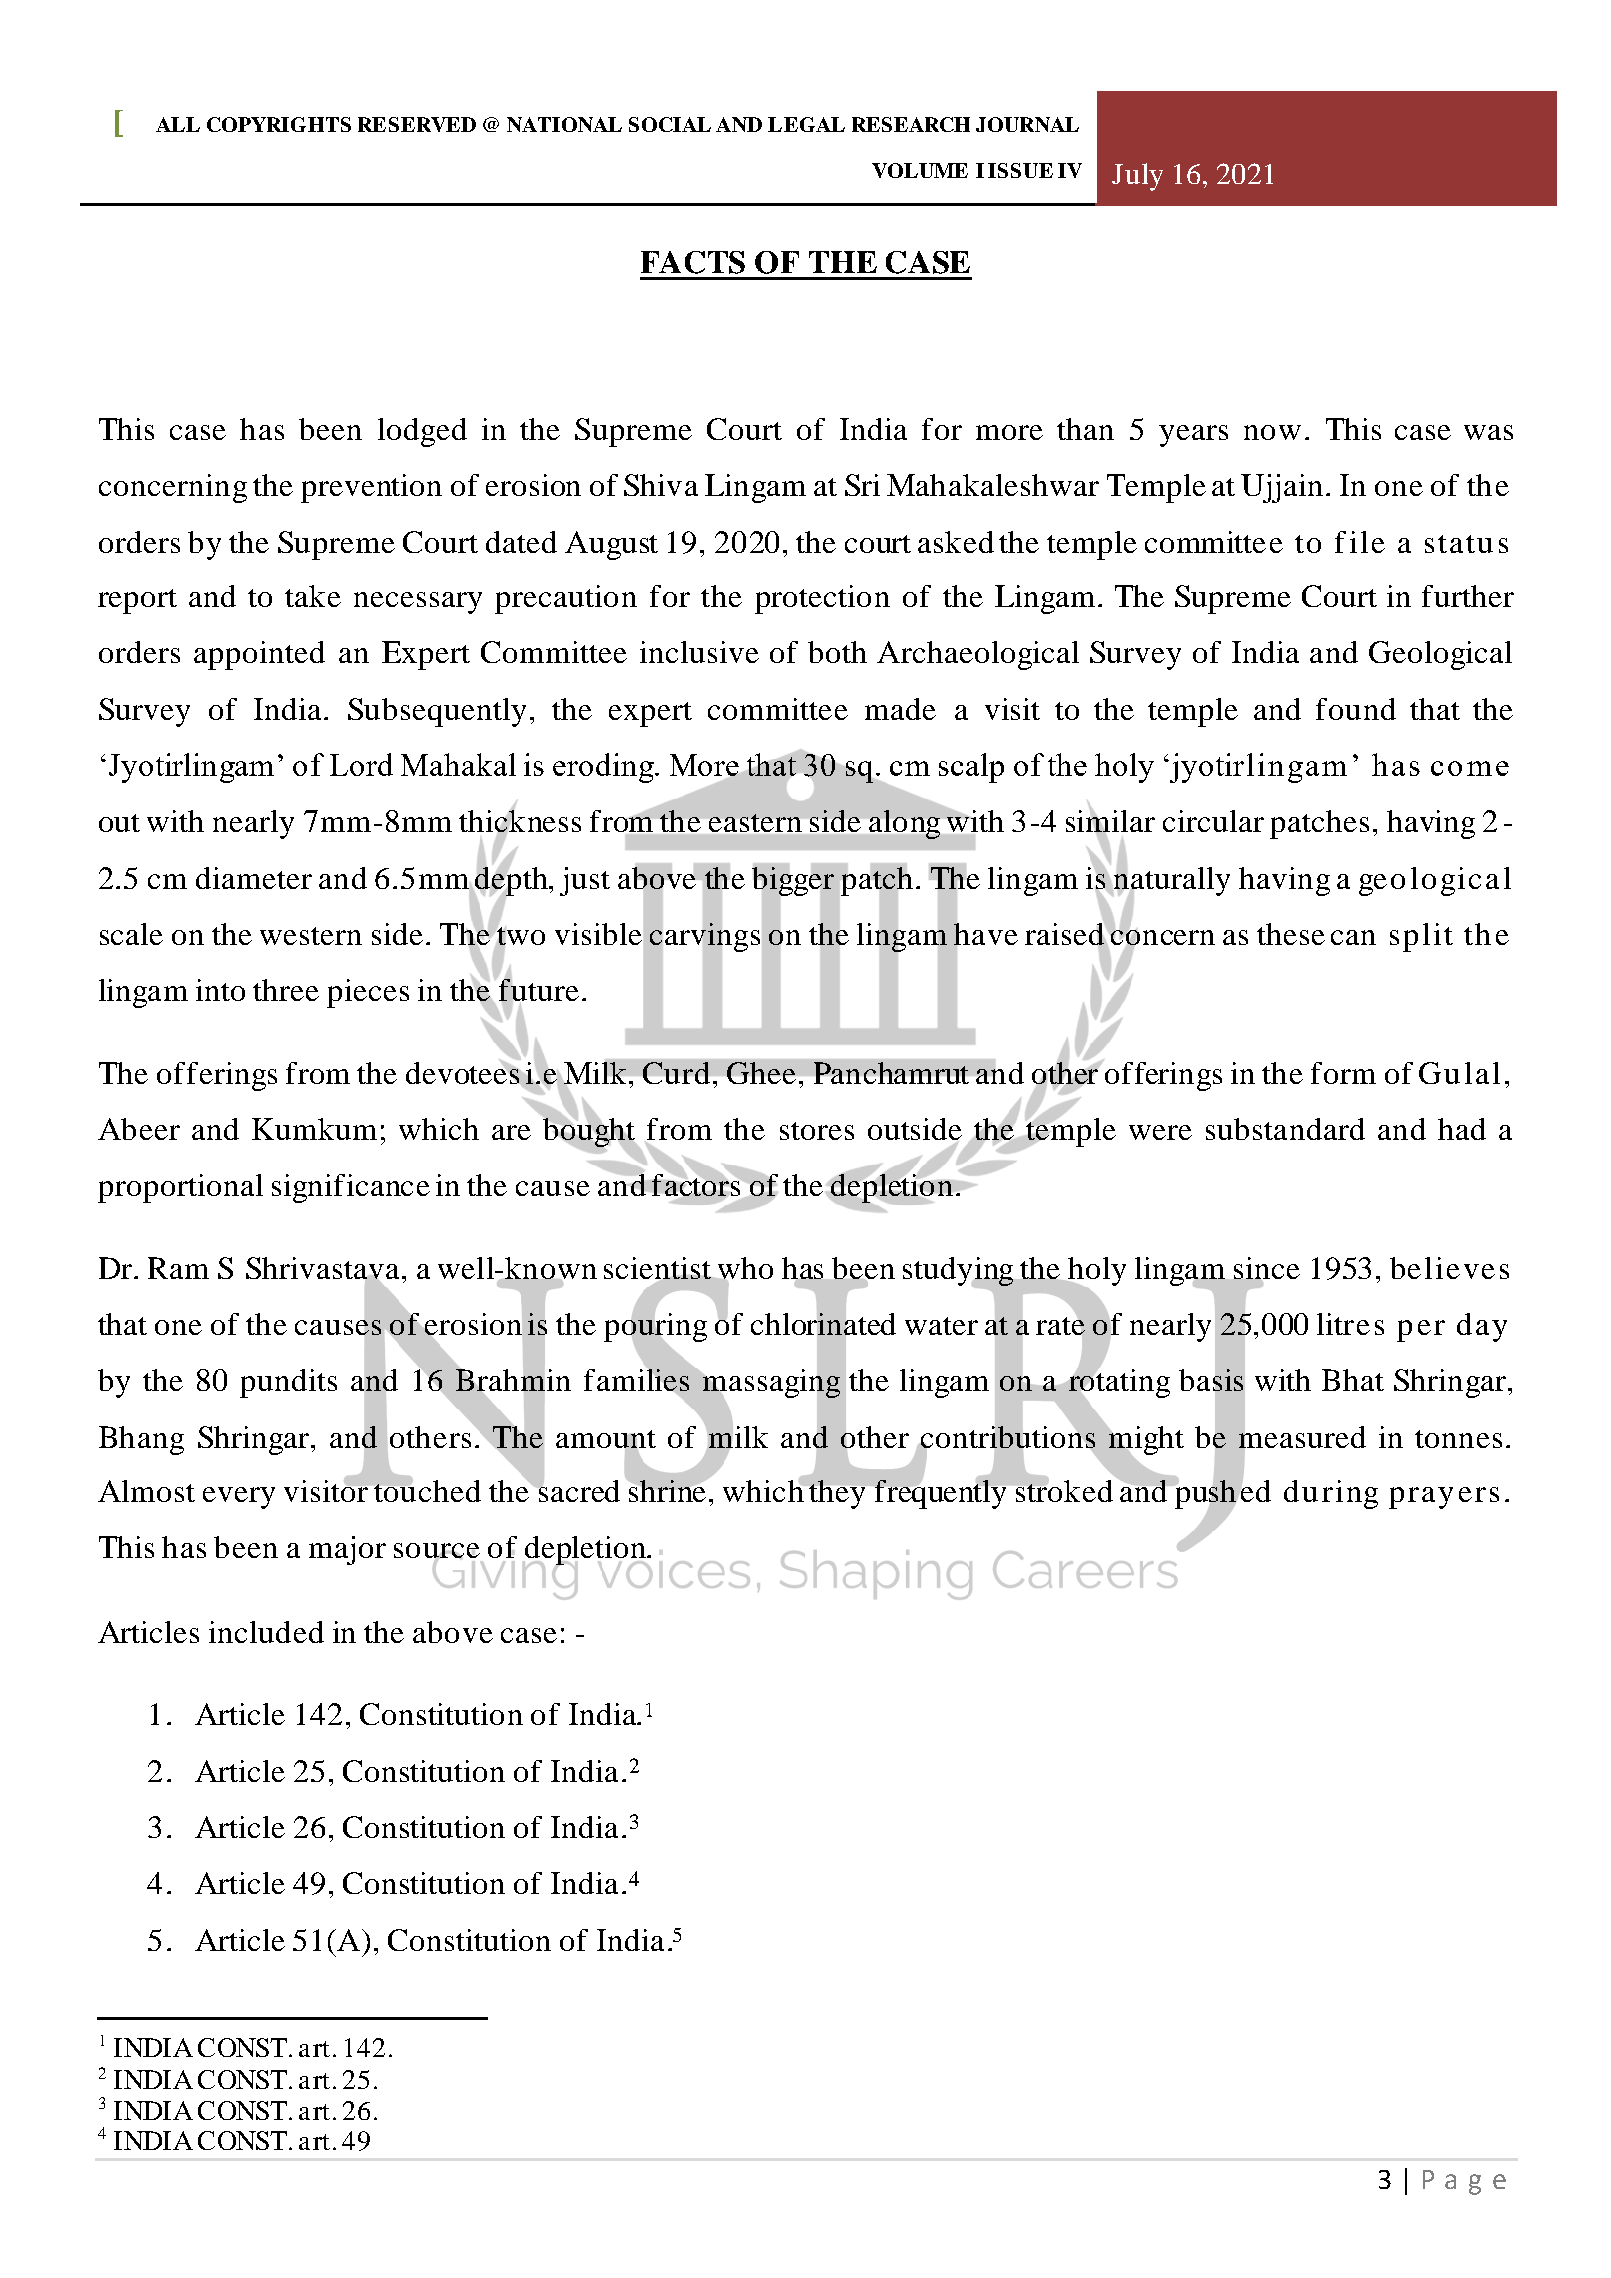  What do you see at coordinates (793, 881) in the image?
I see `bigger` at bounding box center [793, 881].
